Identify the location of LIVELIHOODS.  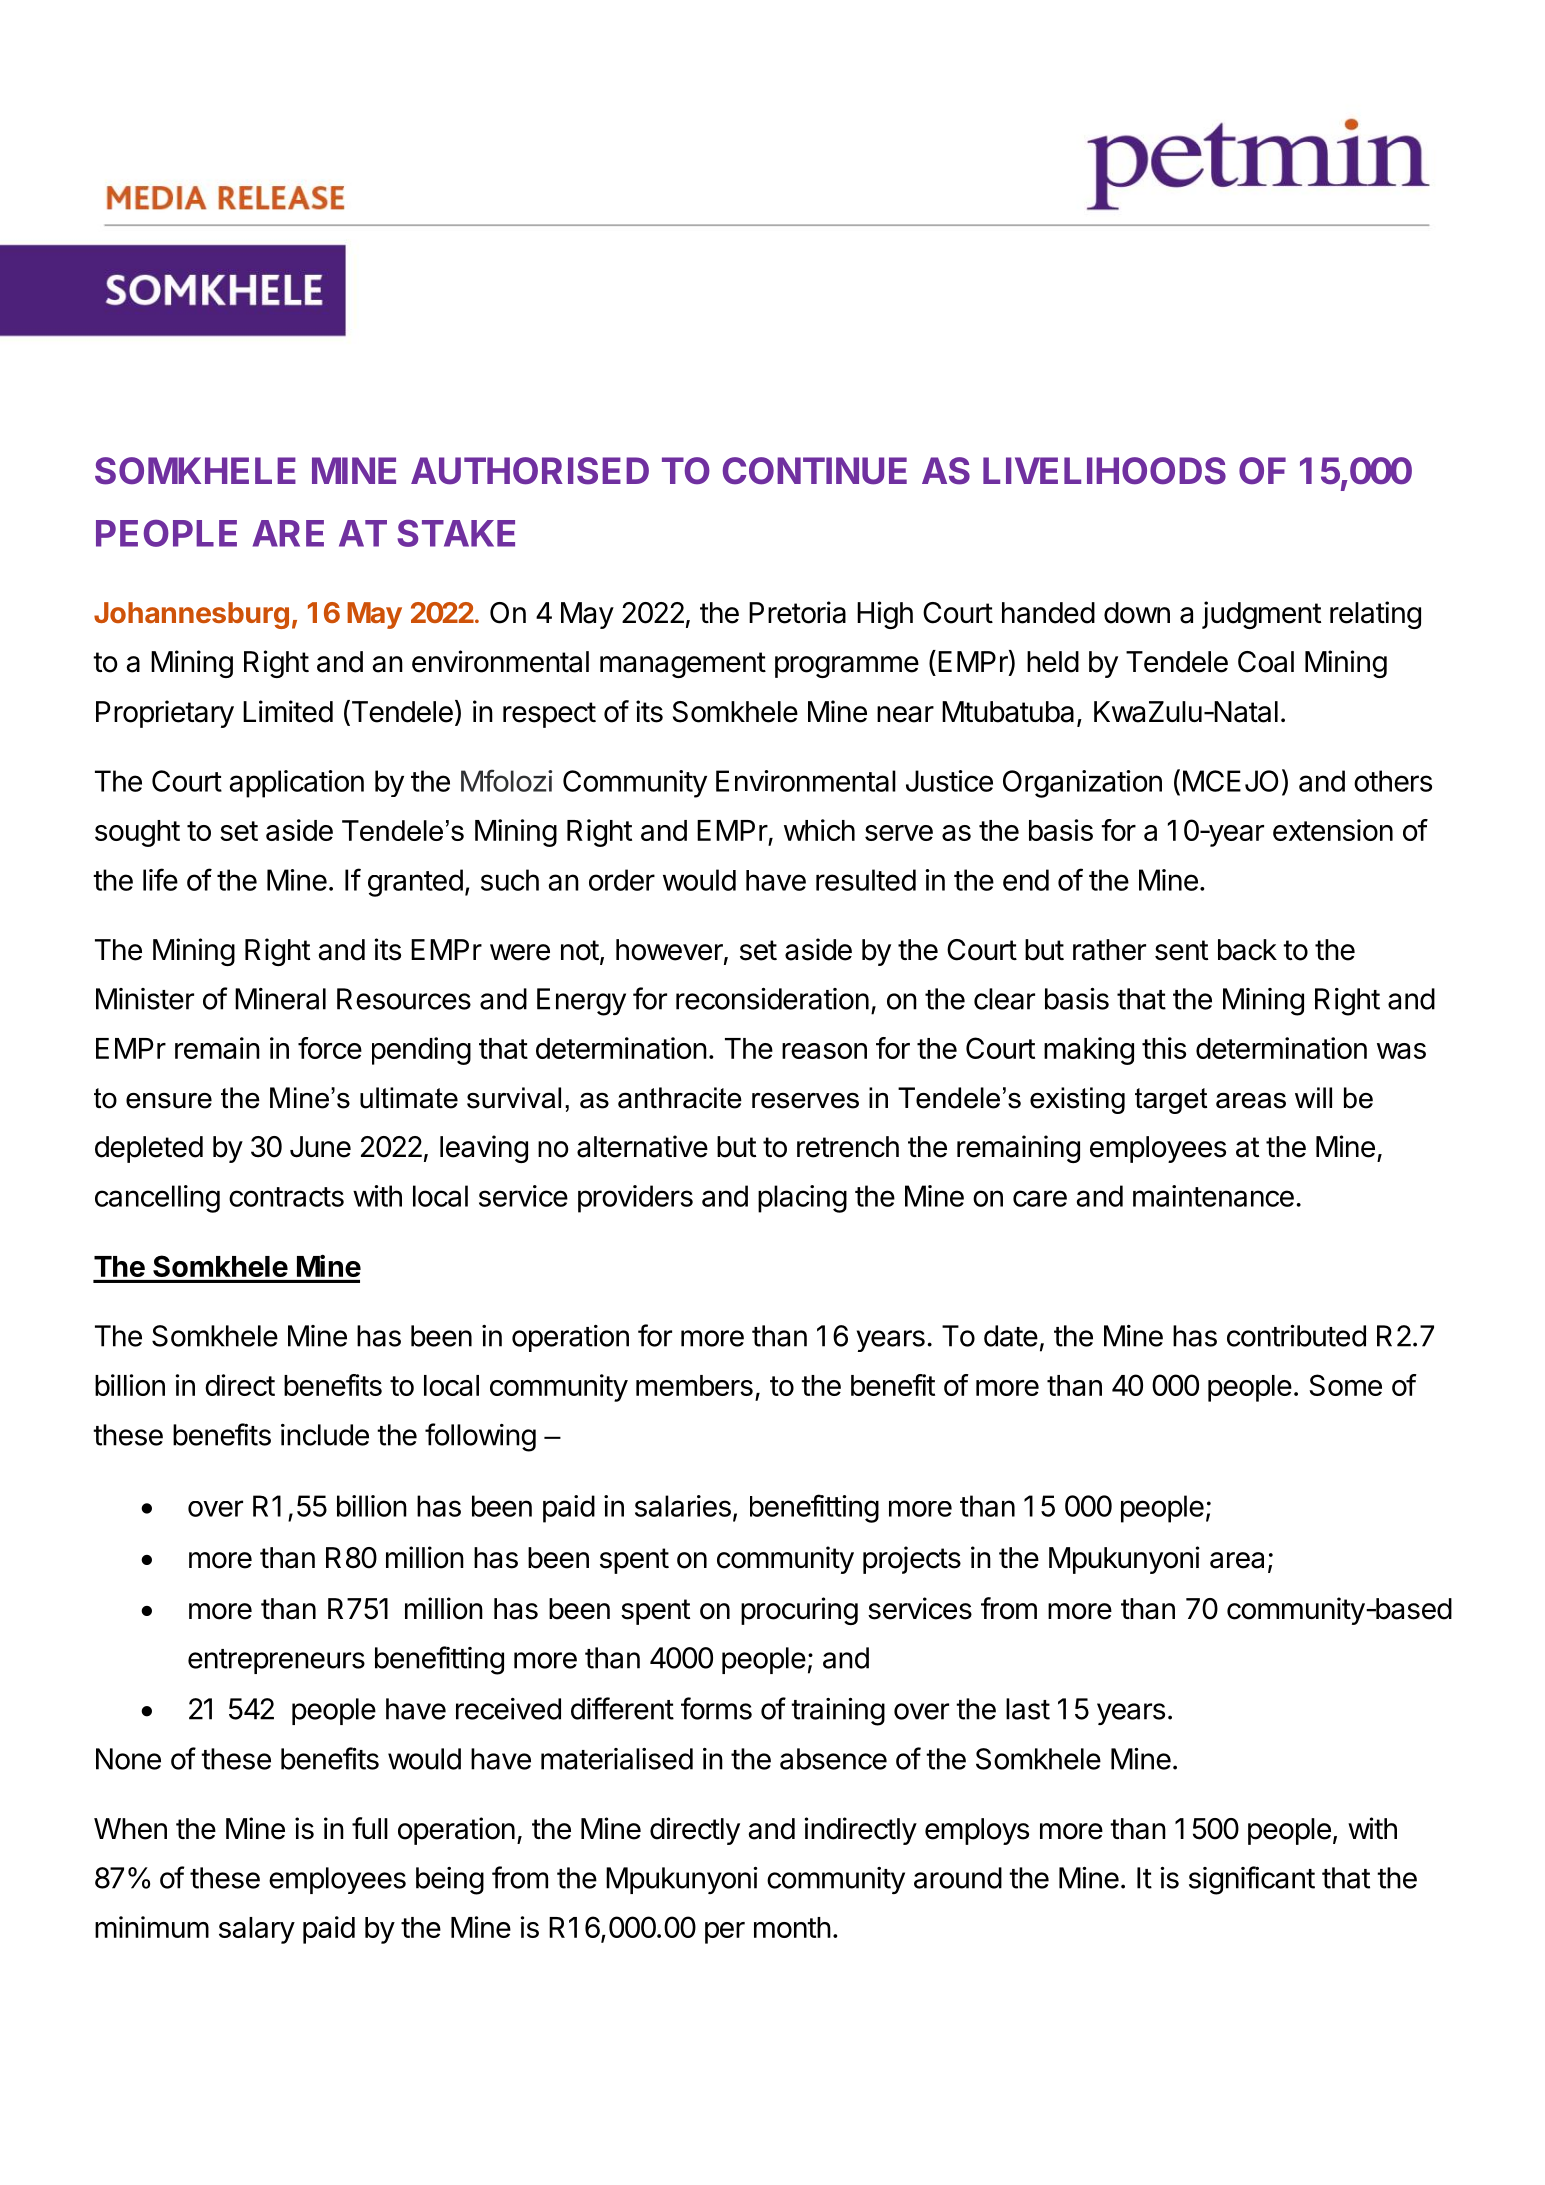
(1104, 471).
